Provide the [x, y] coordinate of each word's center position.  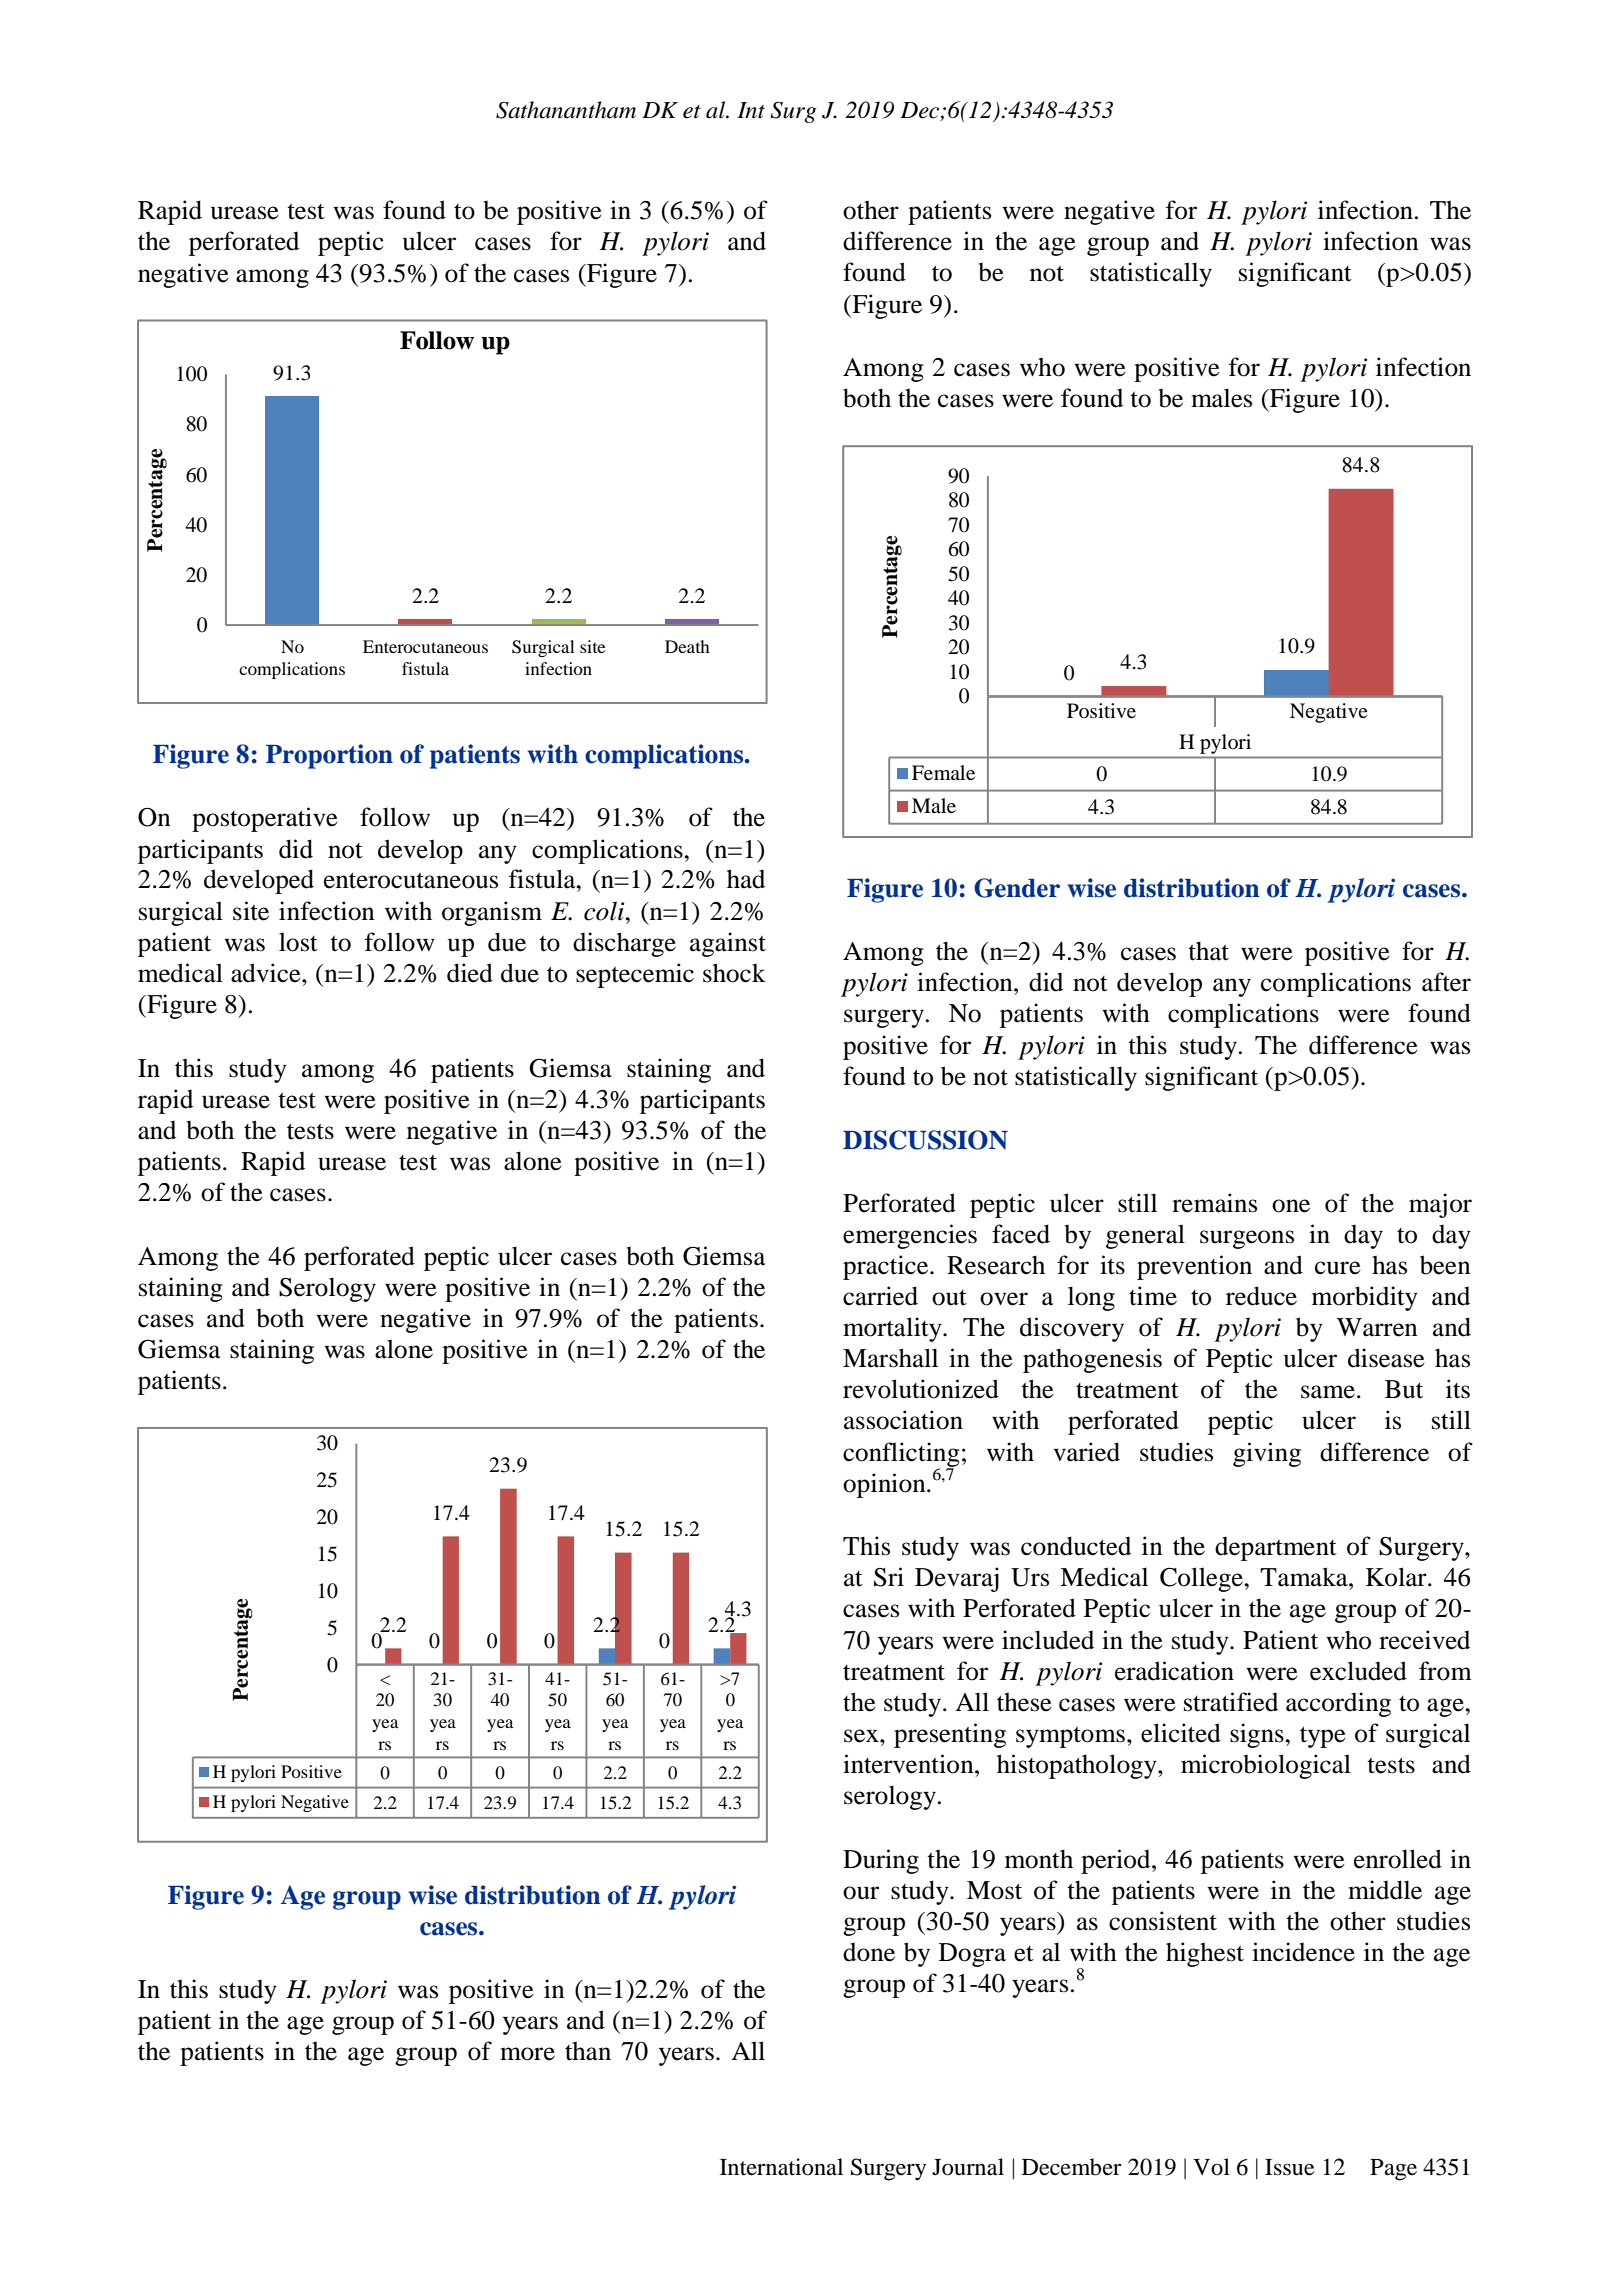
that [1208, 951]
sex [862, 1736]
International [781, 2167]
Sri [889, 1577]
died [470, 973]
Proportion [329, 756]
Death [687, 646]
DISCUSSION [925, 1140]
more [527, 2054]
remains [1214, 1203]
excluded [1358, 1671]
